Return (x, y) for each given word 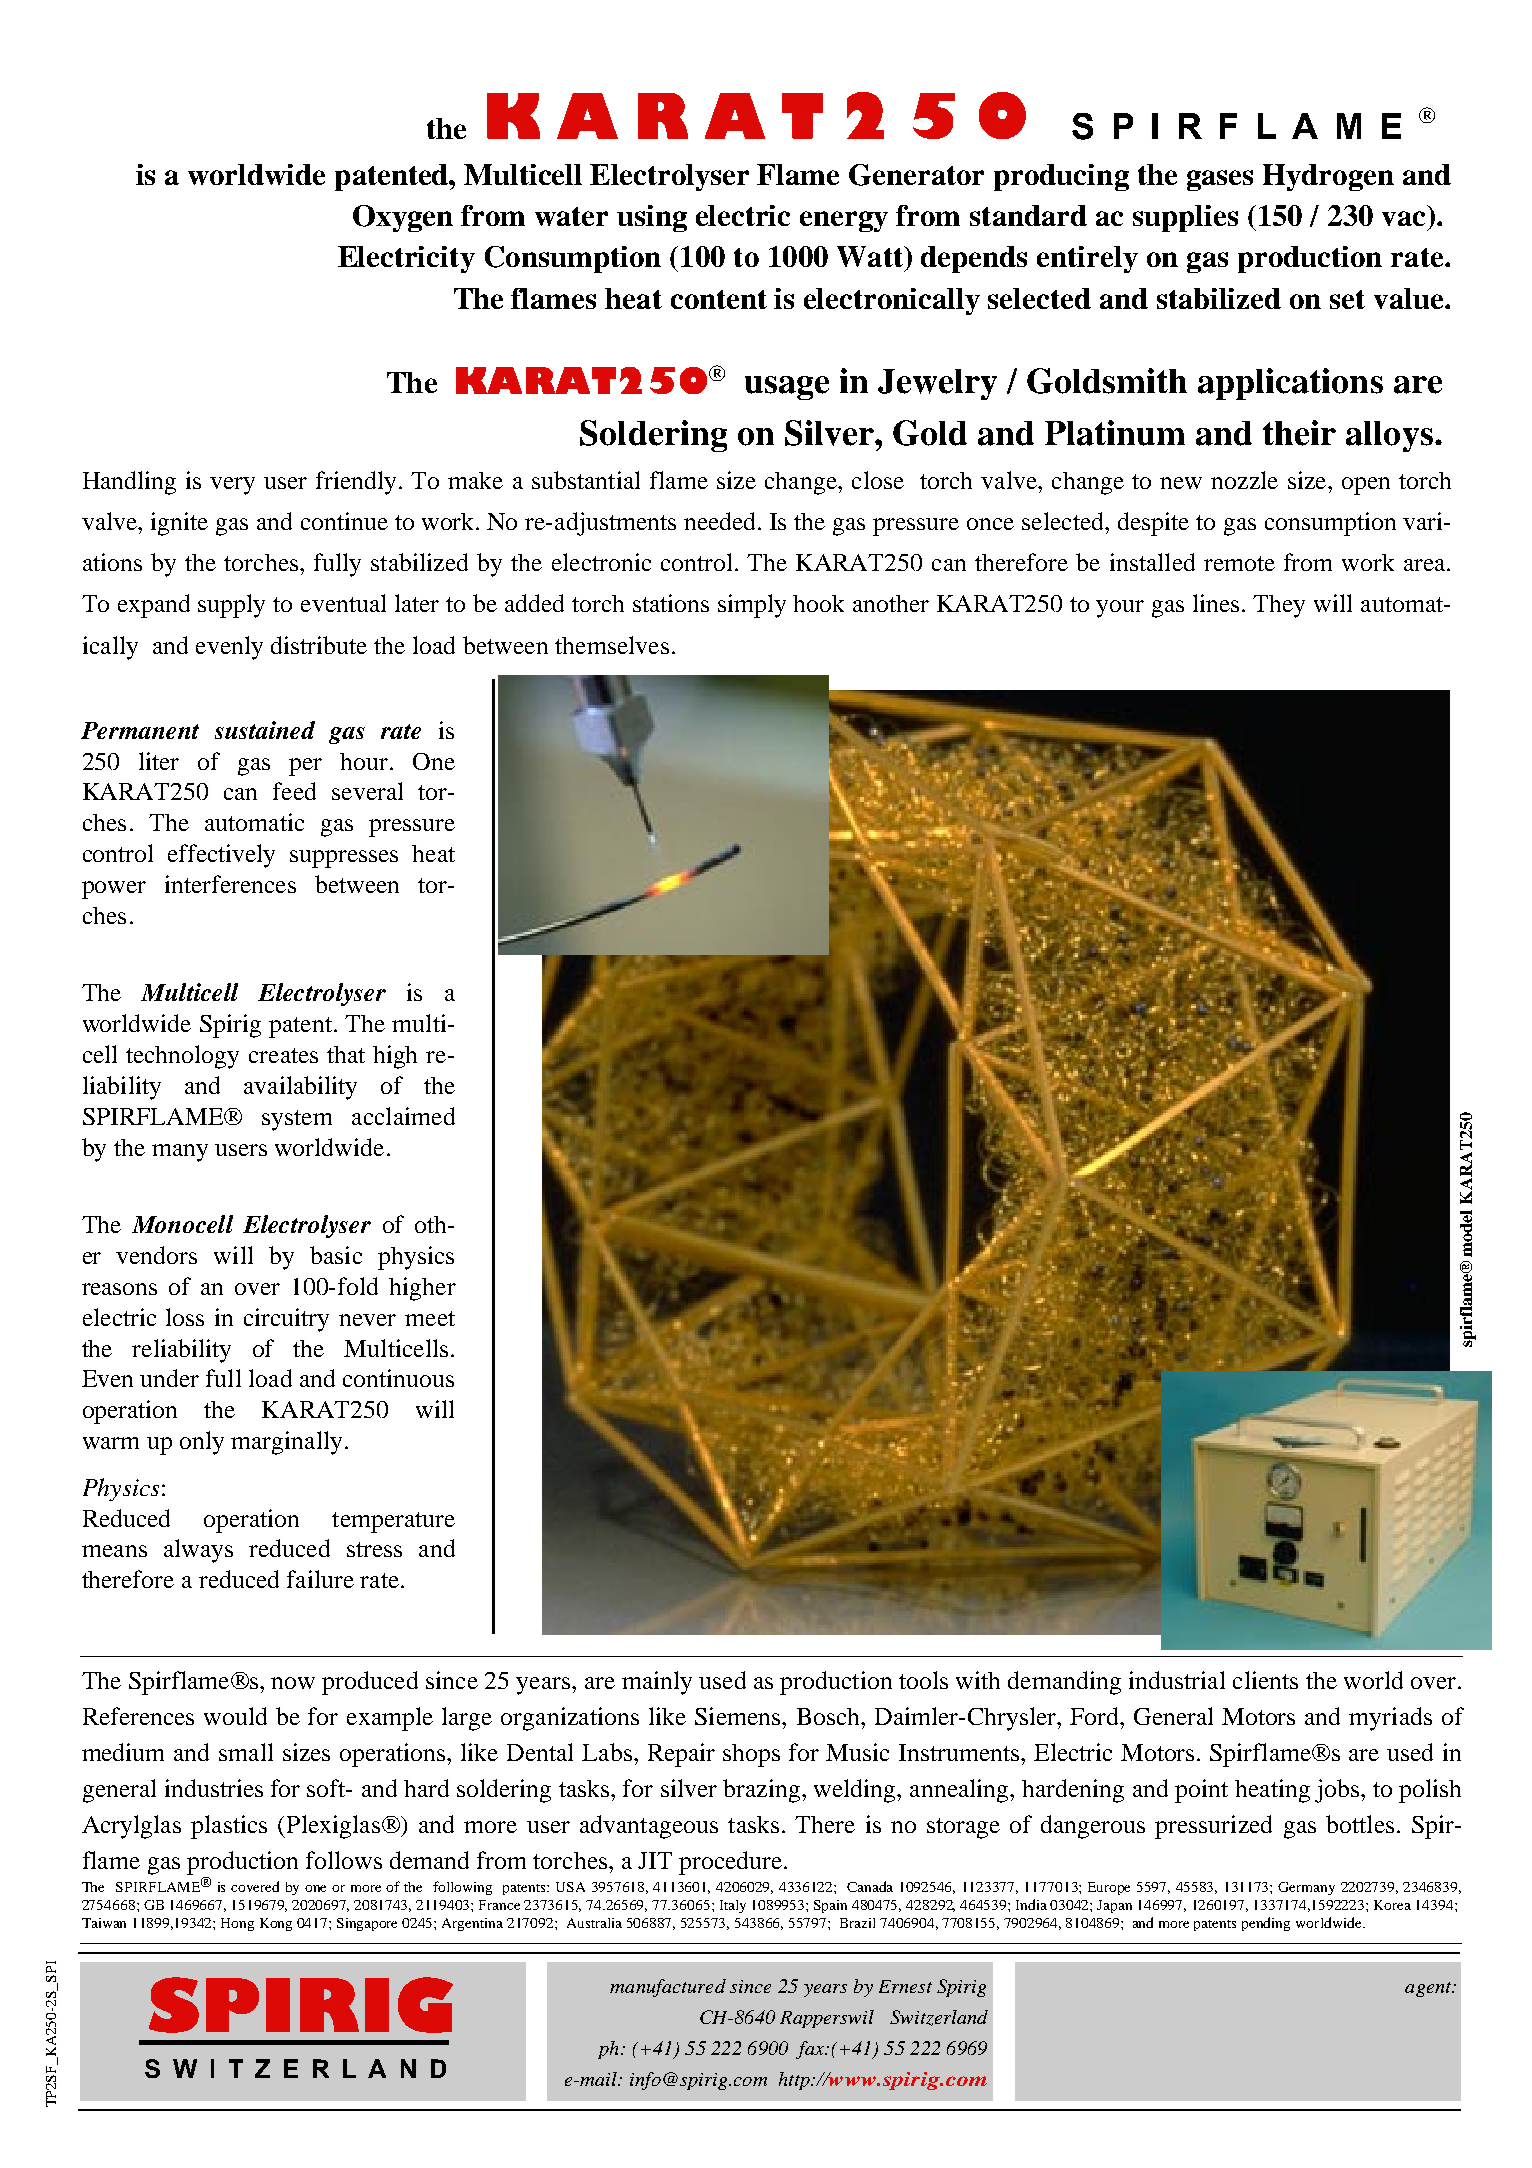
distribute (319, 645)
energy (844, 221)
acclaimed (403, 1116)
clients (1265, 1680)
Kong (276, 1924)
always (198, 1551)
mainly (657, 1683)
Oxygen (403, 218)
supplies (1185, 218)
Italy (733, 1906)
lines (1216, 603)
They (1279, 606)
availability (300, 1088)
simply (752, 606)
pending (1266, 1924)
